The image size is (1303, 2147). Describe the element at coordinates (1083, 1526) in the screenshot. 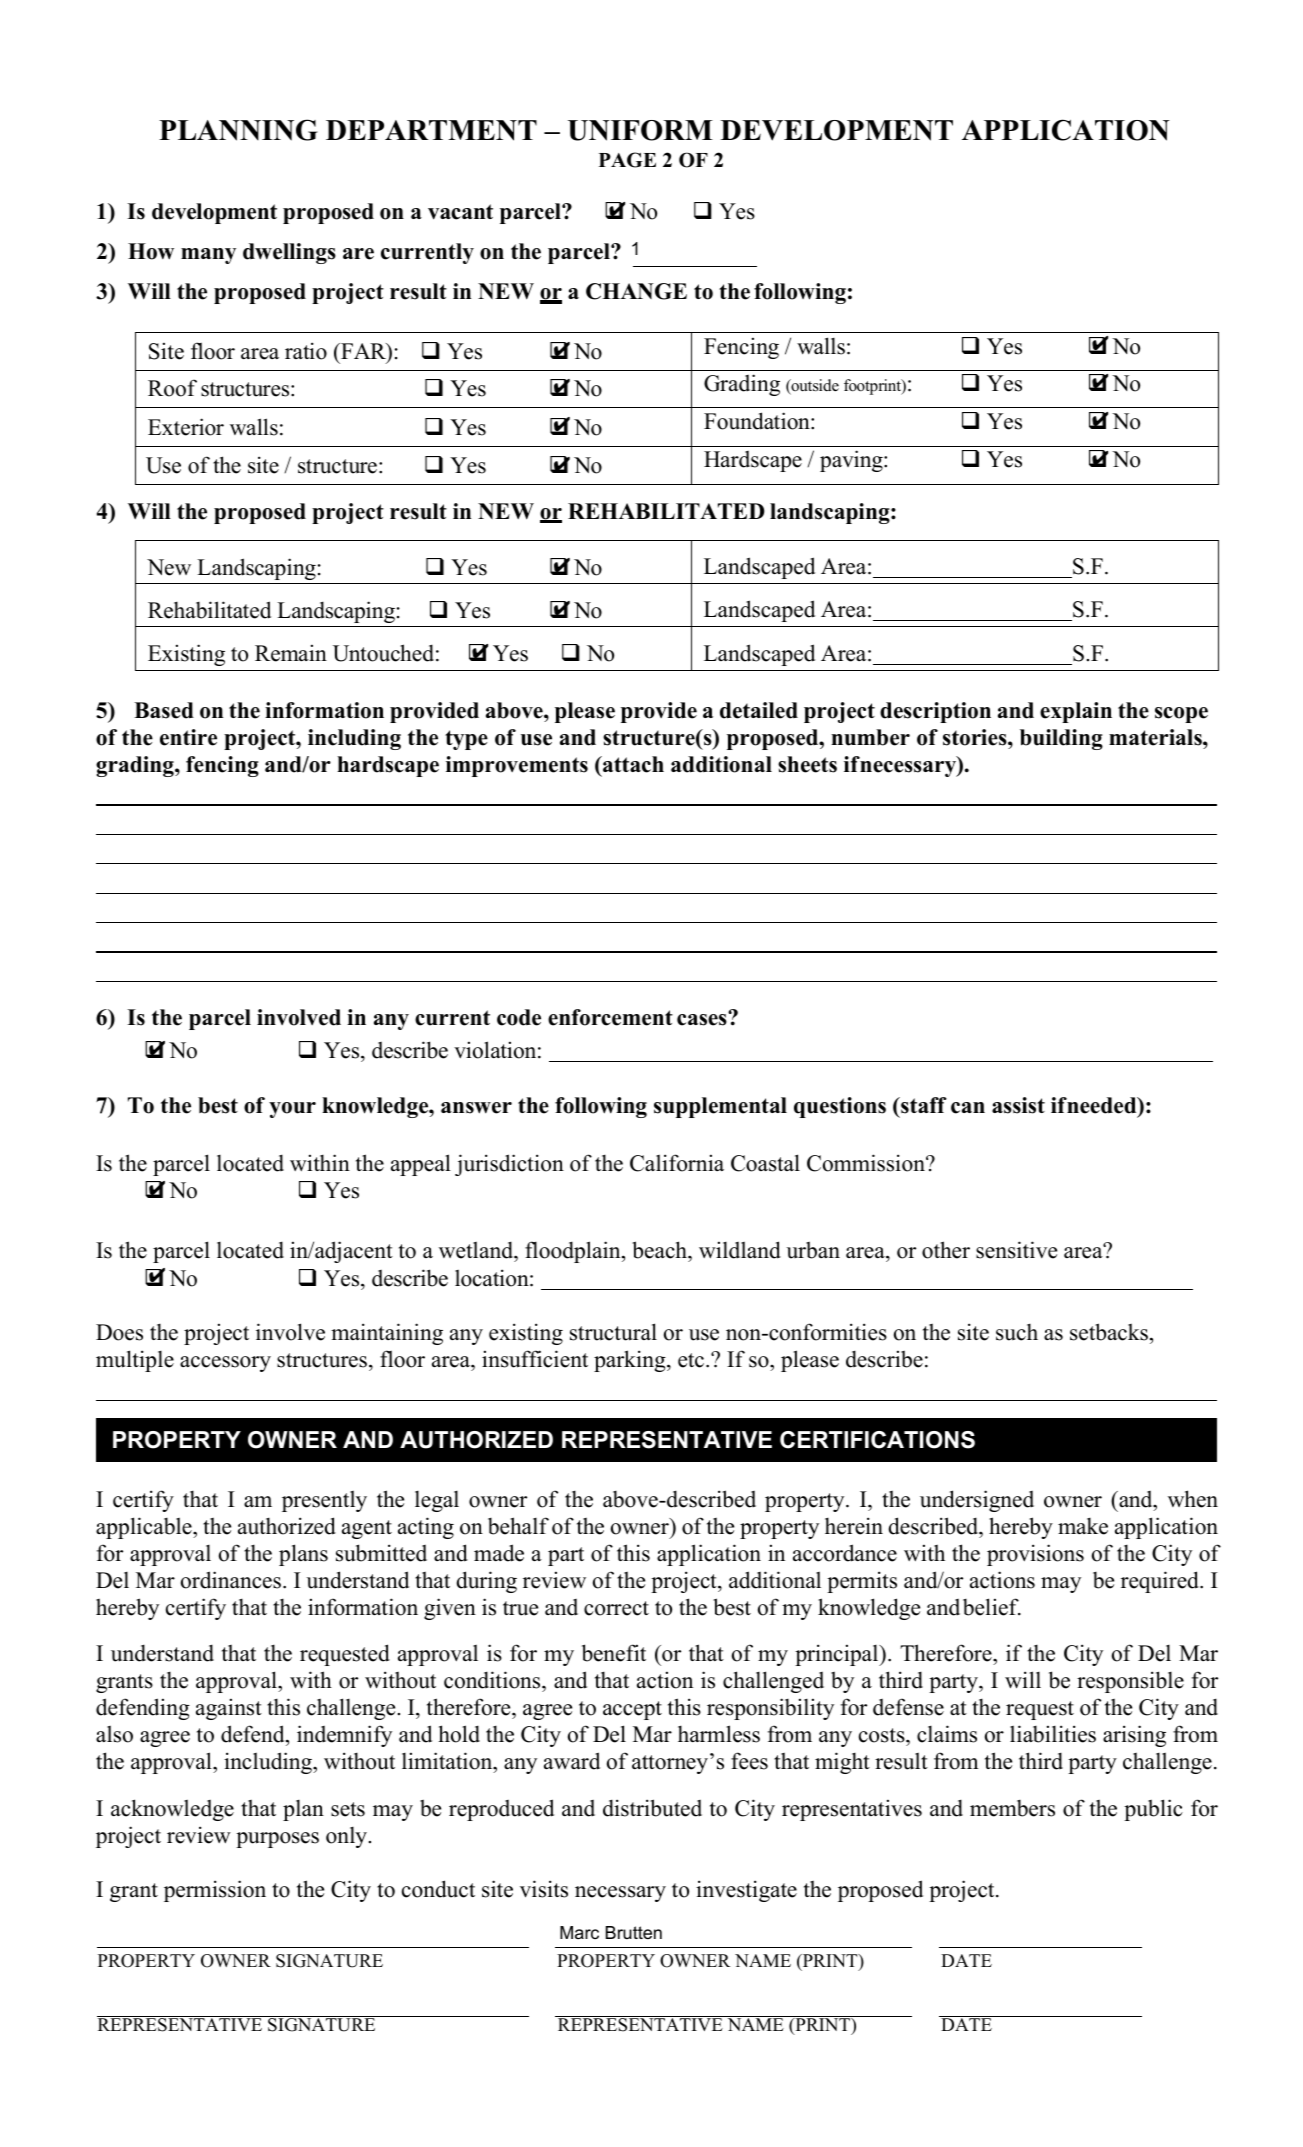

I see `make` at that location.
